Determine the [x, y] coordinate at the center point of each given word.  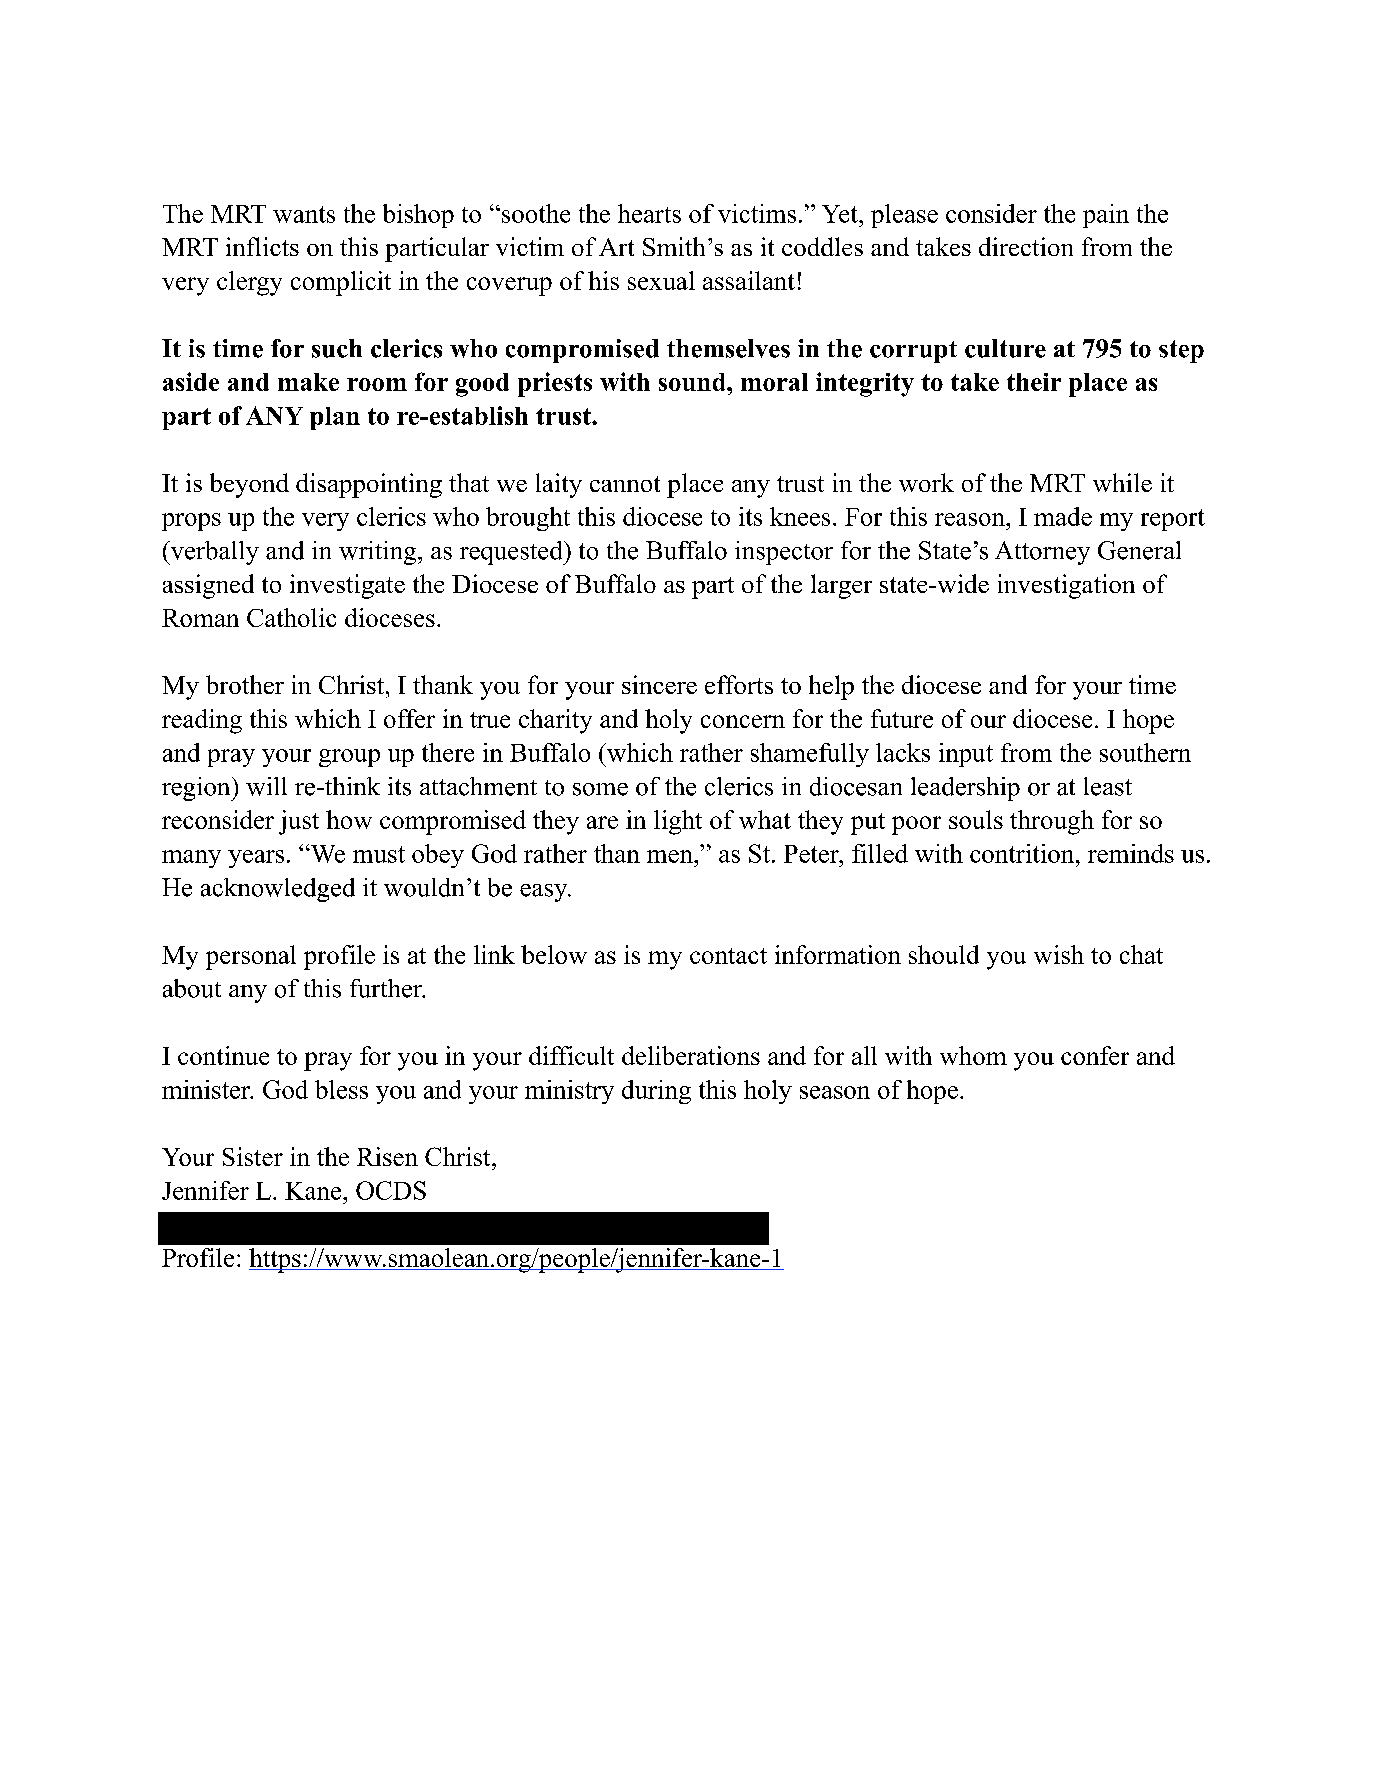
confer [1095, 1055]
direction [1026, 246]
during [656, 1092]
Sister [253, 1156]
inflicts [262, 246]
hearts [649, 213]
